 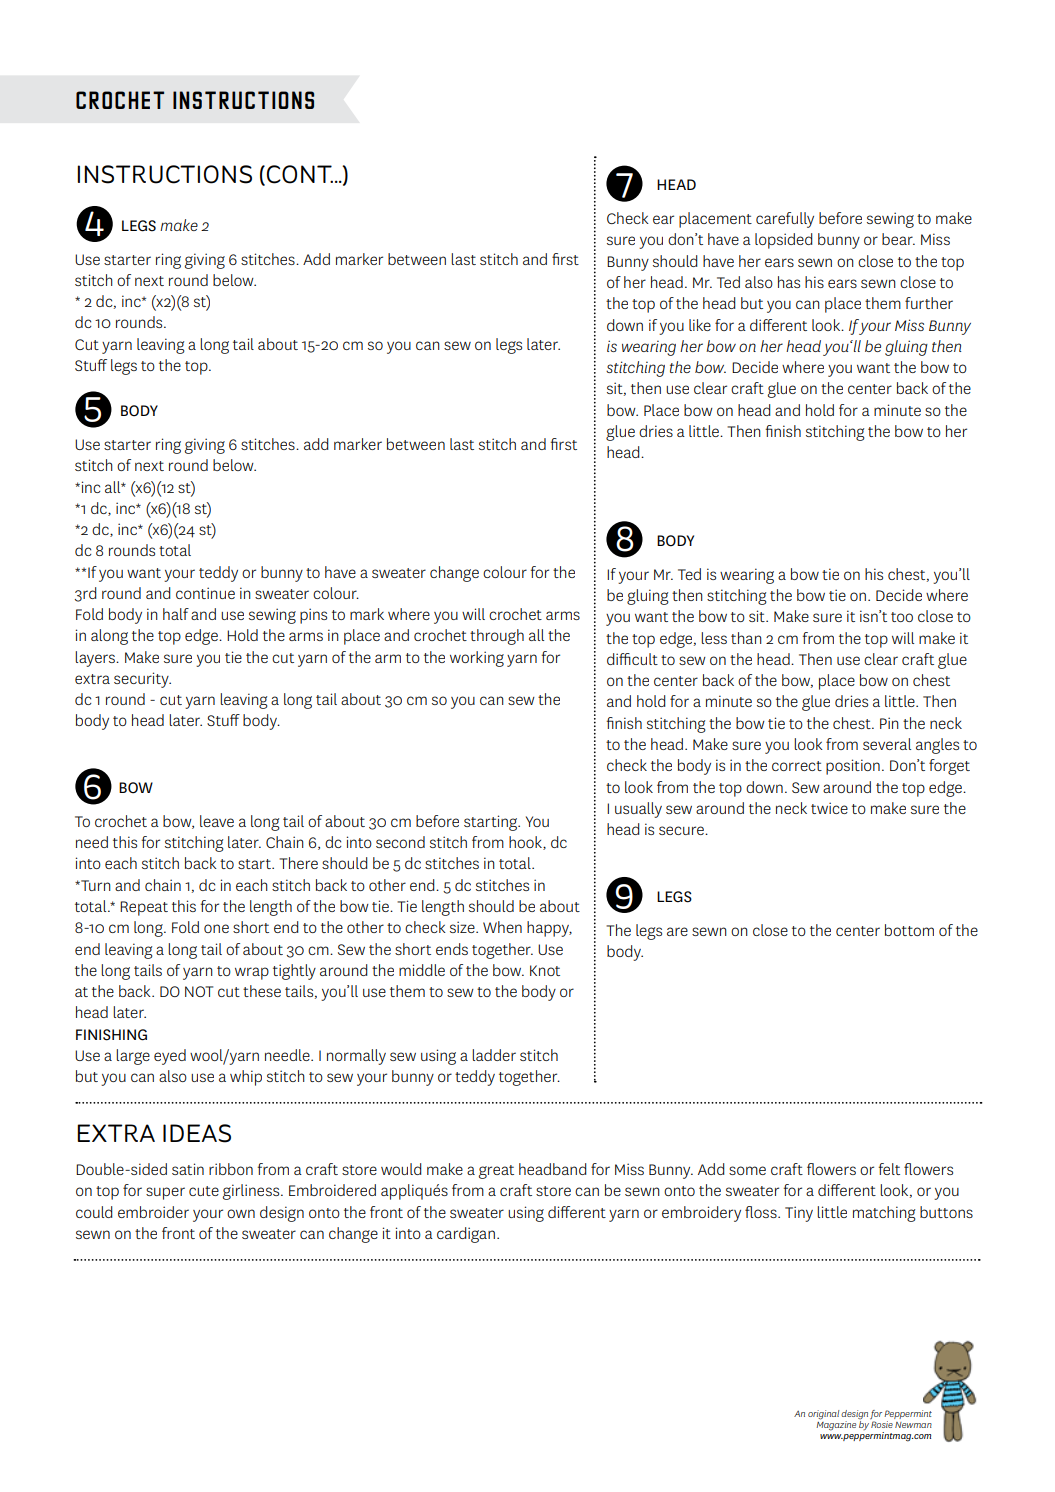 I want to click on ladder, so click(x=494, y=1055).
